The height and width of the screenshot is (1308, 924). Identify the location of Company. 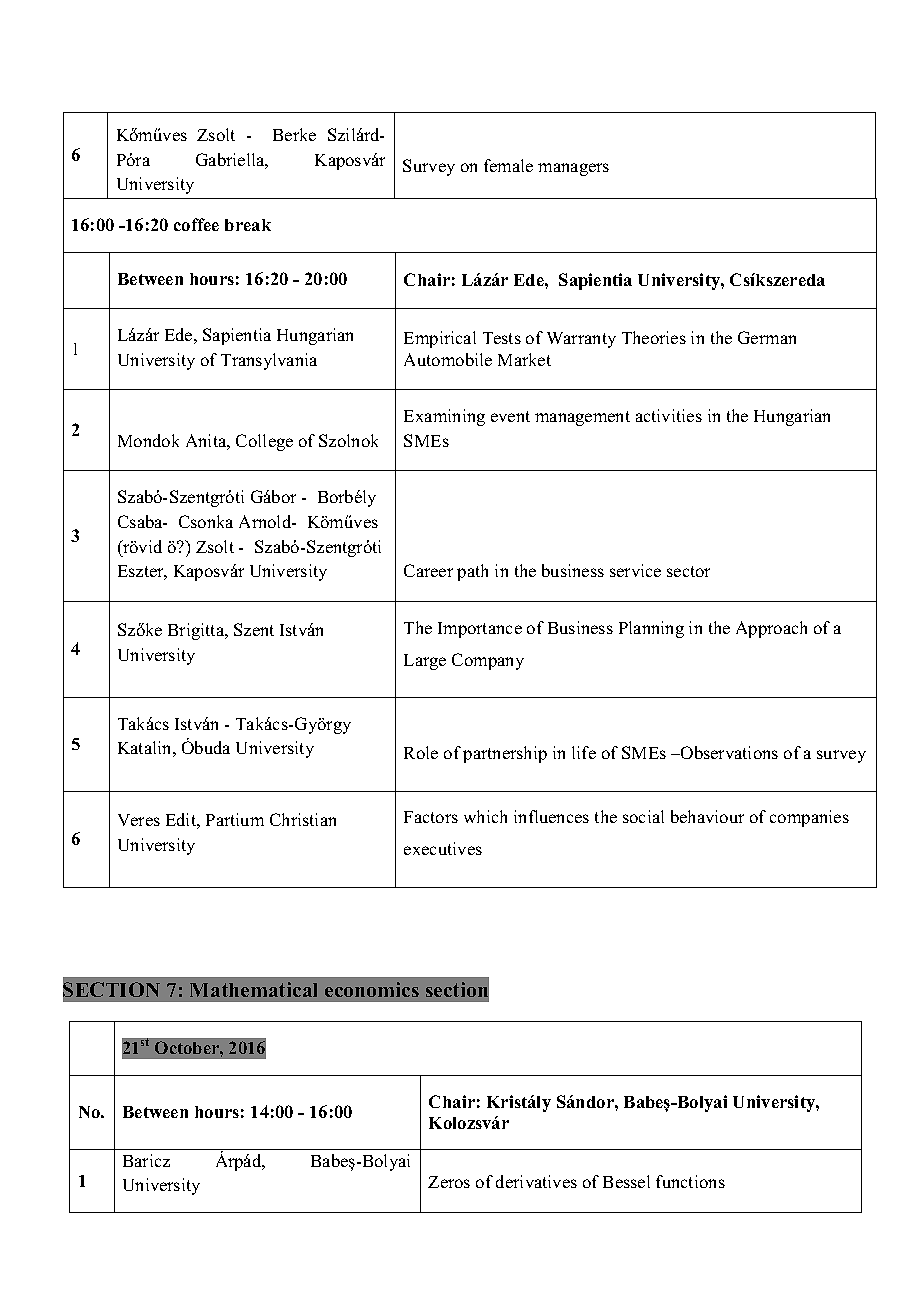
(488, 661).
